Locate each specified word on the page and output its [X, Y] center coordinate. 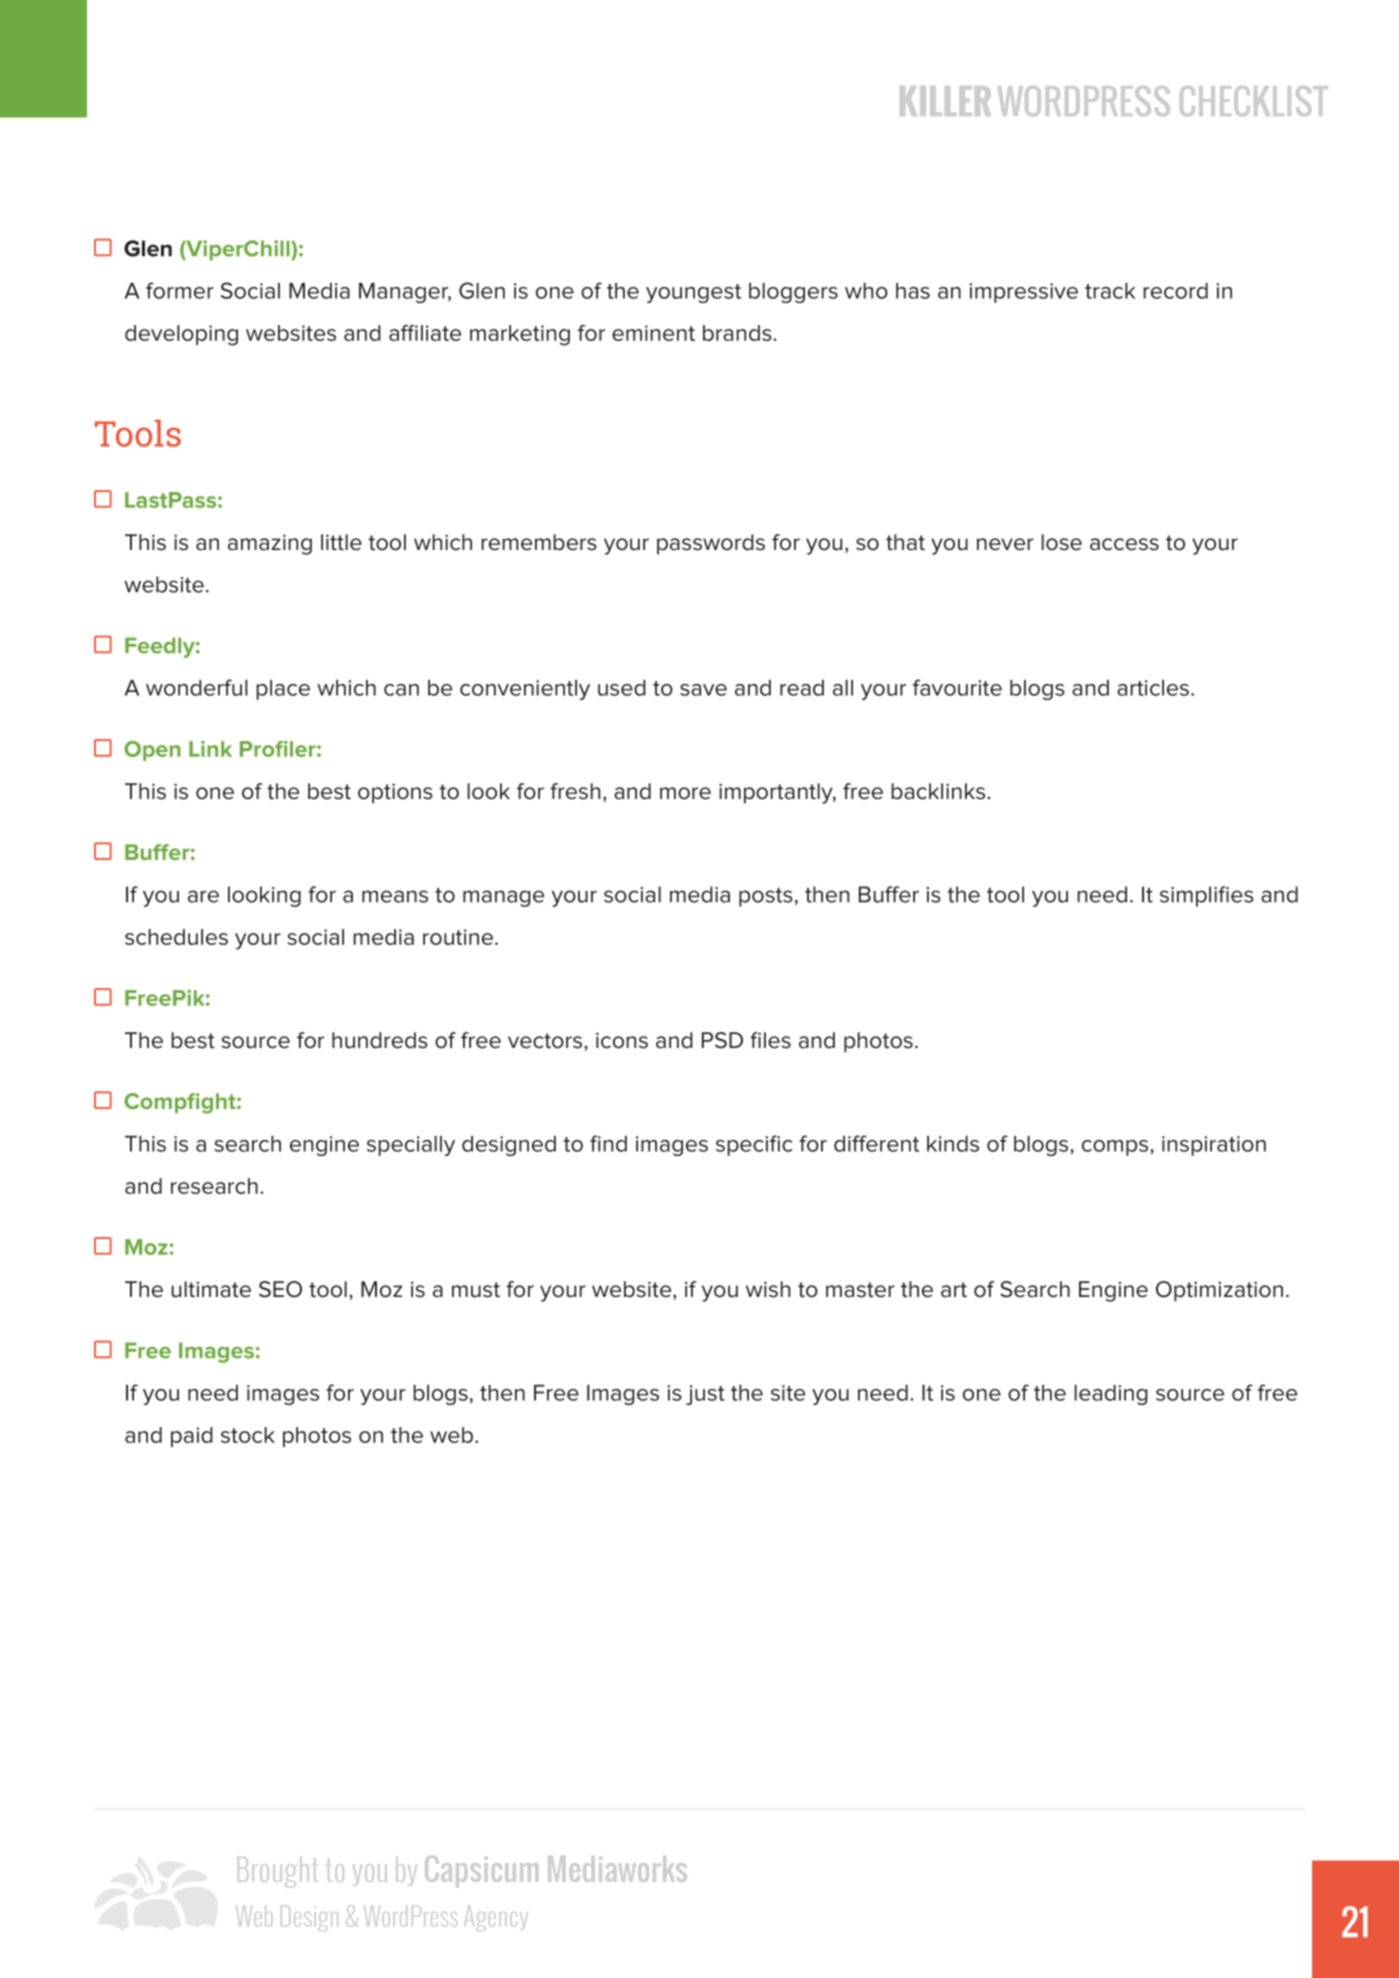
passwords [711, 544]
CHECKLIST [1254, 101]
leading [1111, 1395]
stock [248, 1435]
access [1124, 544]
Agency [496, 1918]
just [705, 1395]
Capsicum [481, 1871]
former [180, 290]
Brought [278, 1872]
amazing [270, 544]
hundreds [380, 1040]
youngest [693, 293]
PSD [722, 1040]
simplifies [1207, 896]
